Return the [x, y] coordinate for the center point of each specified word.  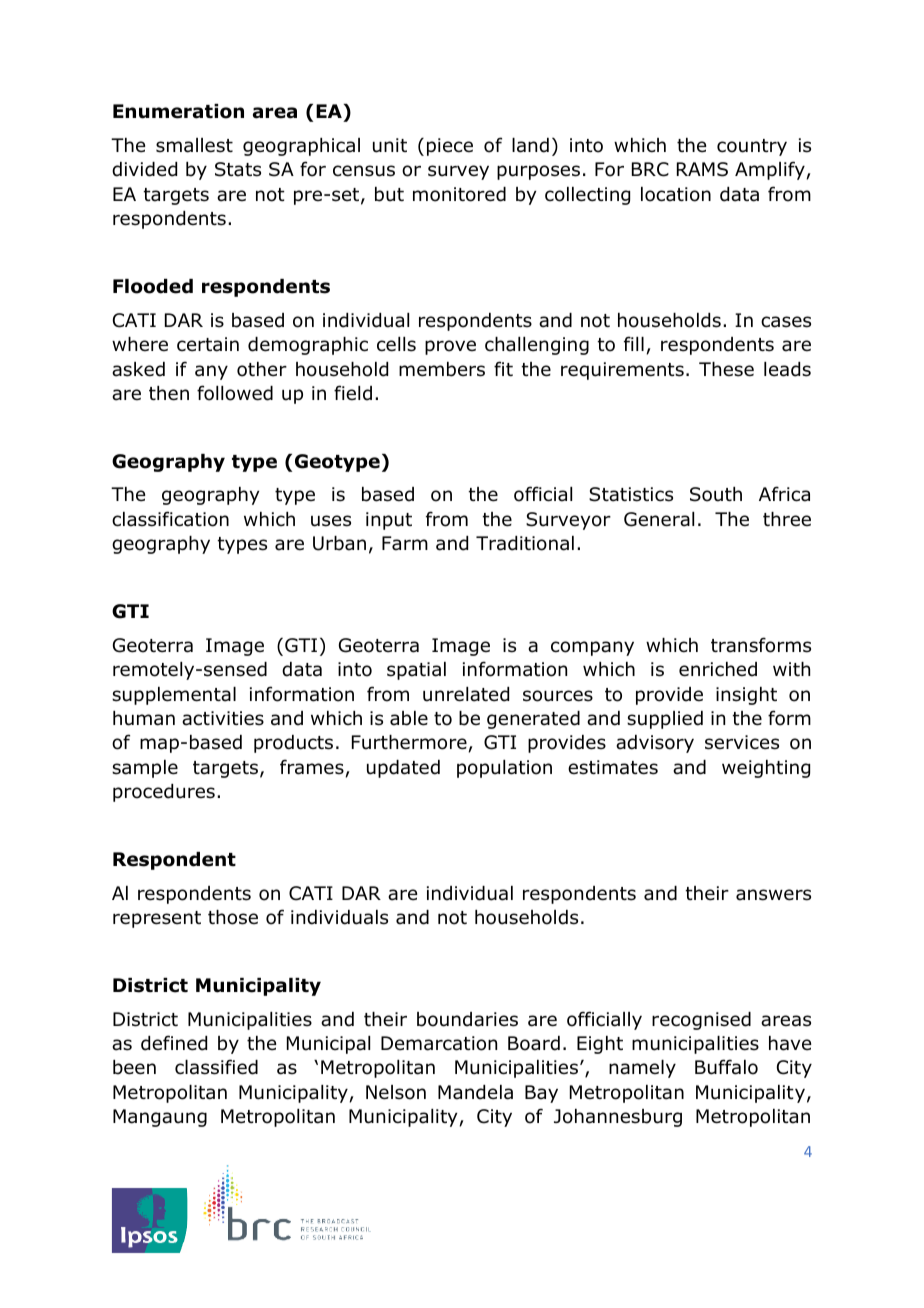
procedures [164, 793]
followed [235, 393]
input [389, 521]
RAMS [702, 169]
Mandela [475, 1092]
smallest [194, 145]
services [742, 742]
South [716, 494]
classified [216, 1067]
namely [642, 1069]
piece [450, 147]
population [504, 769]
